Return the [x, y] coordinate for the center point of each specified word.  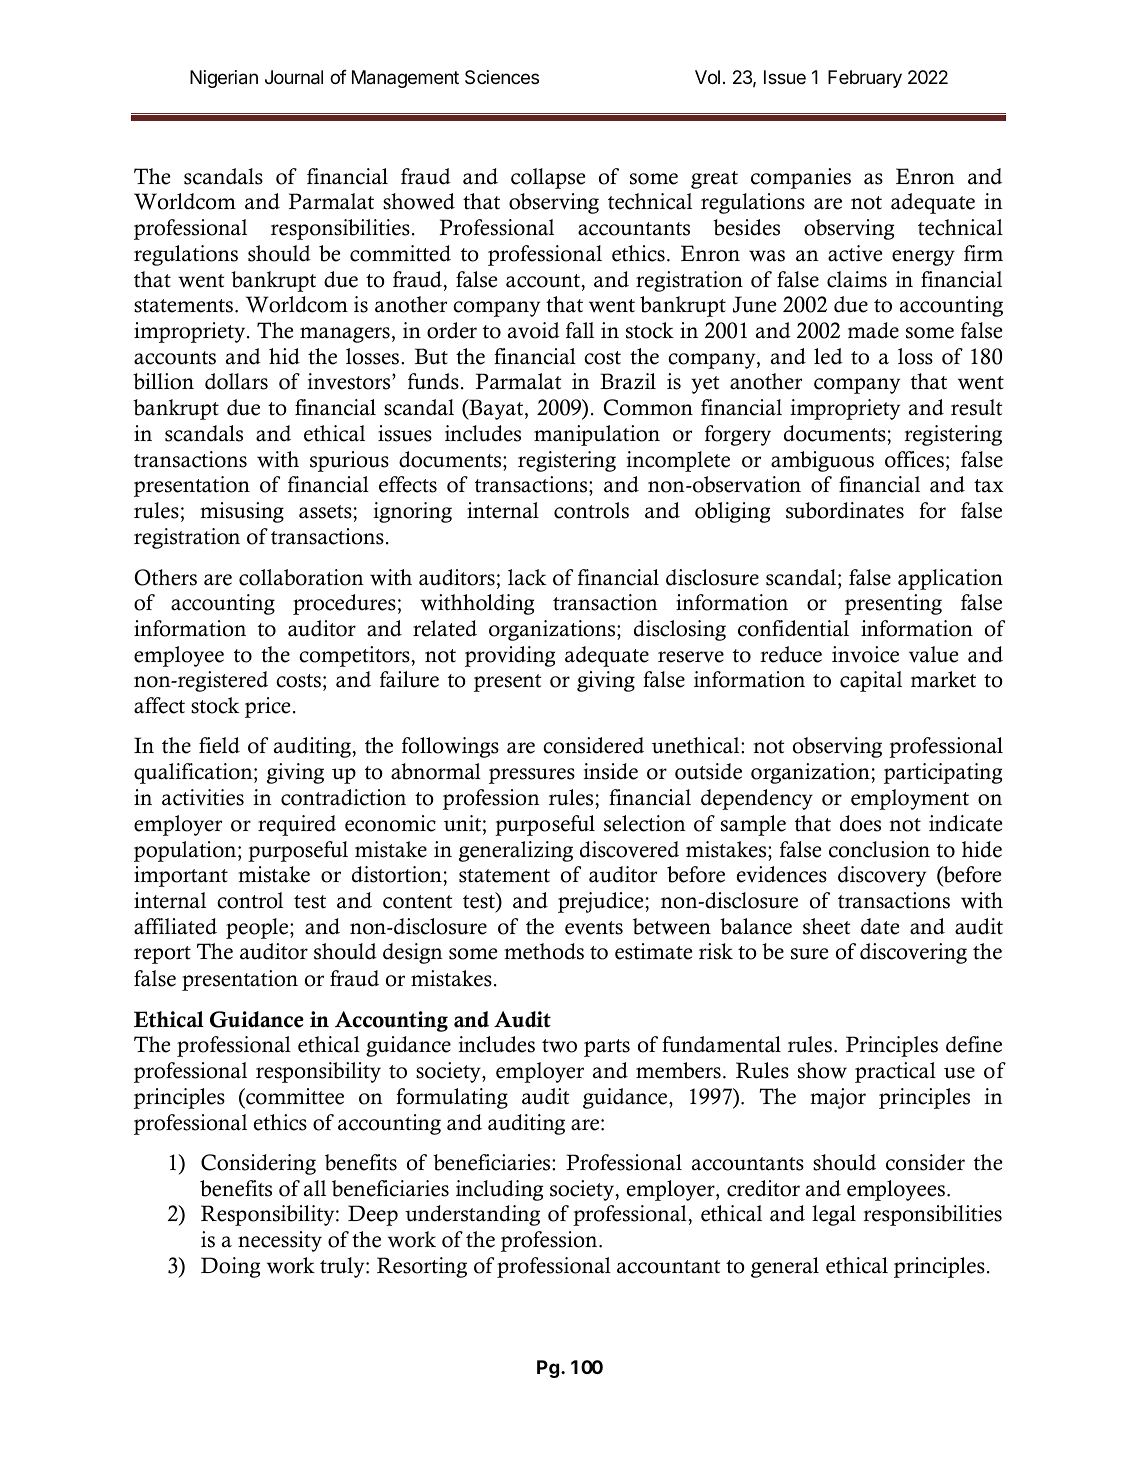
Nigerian [224, 79]
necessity [280, 1241]
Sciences [502, 77]
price [268, 707]
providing [510, 656]
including [499, 1190]
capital [871, 681]
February [865, 79]
